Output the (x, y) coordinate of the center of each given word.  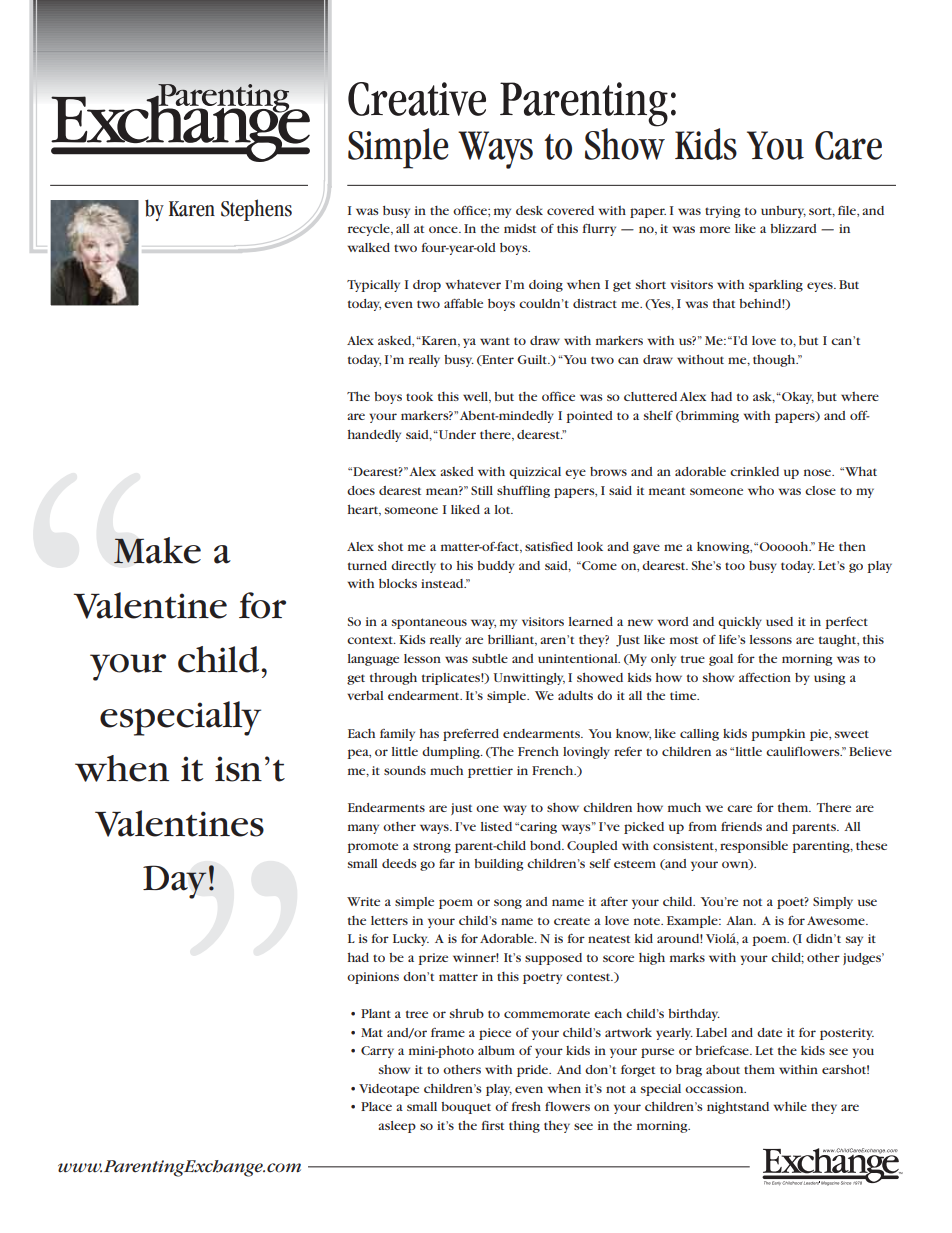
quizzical (535, 473)
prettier (490, 772)
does (361, 490)
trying (723, 212)
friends (741, 826)
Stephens (256, 210)
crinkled (754, 471)
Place (376, 1106)
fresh (526, 1106)
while (790, 1106)
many (363, 829)
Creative (417, 99)
